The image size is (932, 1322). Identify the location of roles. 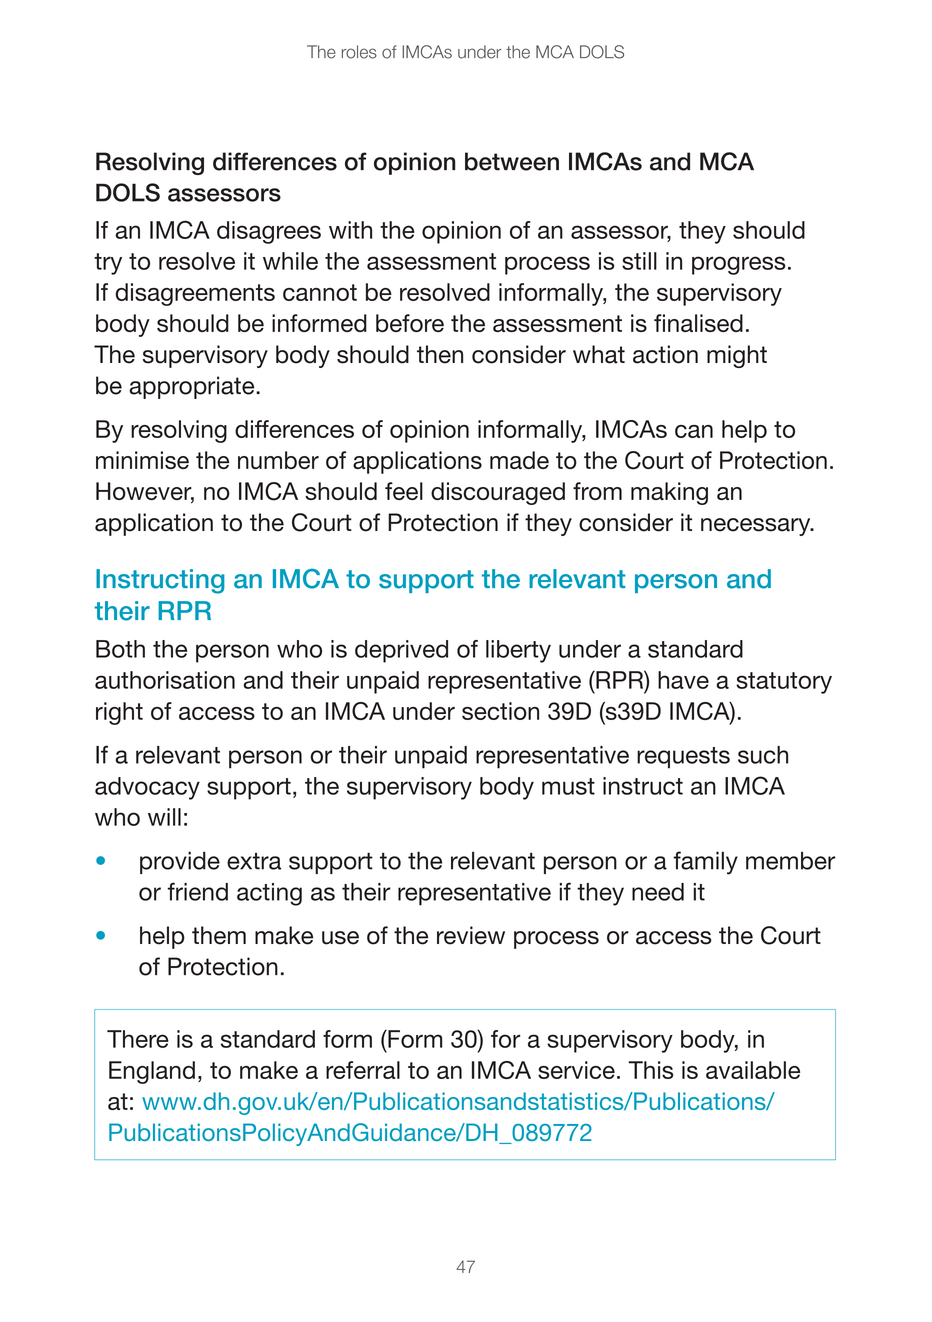
(359, 52).
